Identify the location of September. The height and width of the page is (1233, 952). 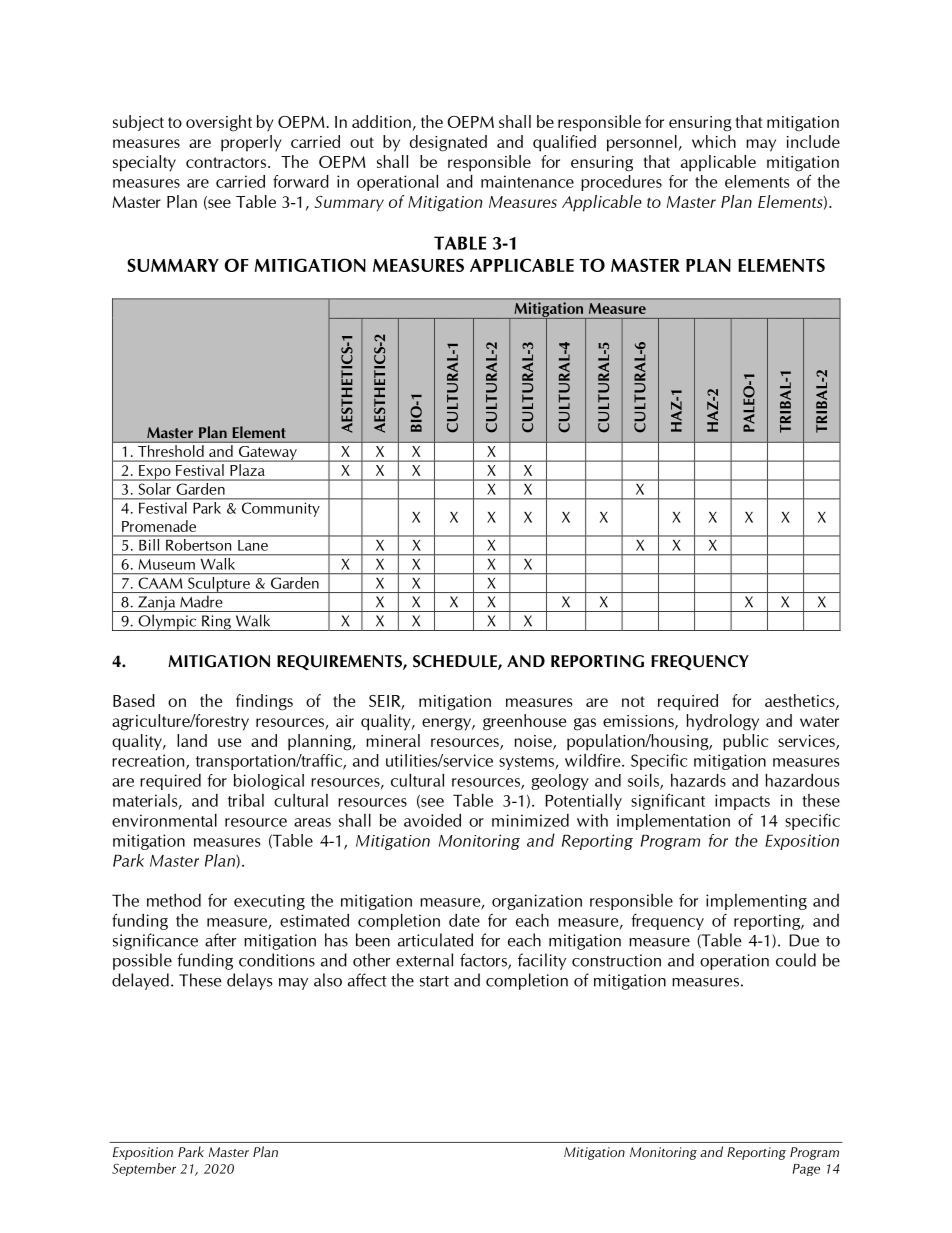
(144, 1169).
